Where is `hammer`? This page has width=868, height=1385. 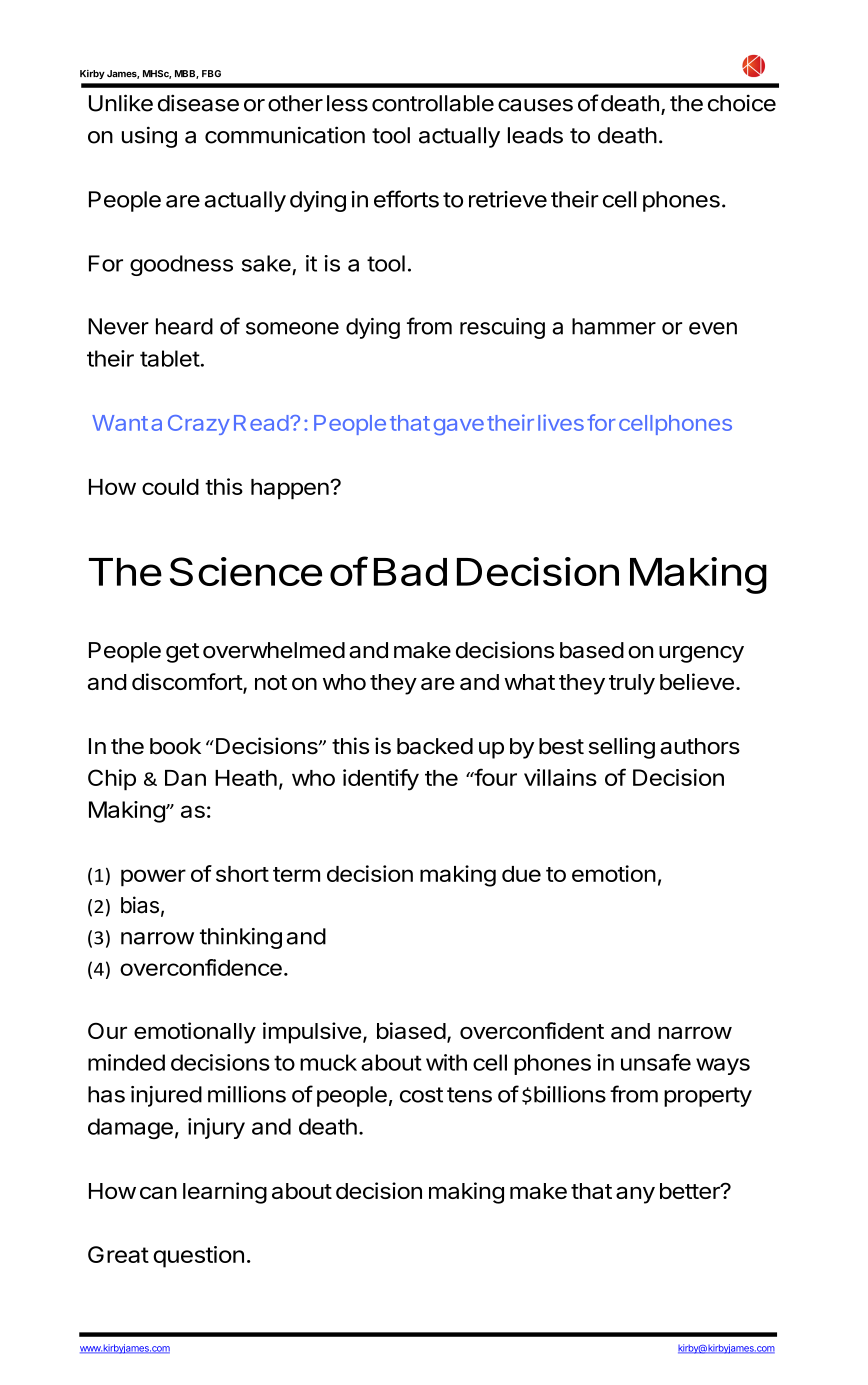 hammer is located at coordinates (614, 326).
